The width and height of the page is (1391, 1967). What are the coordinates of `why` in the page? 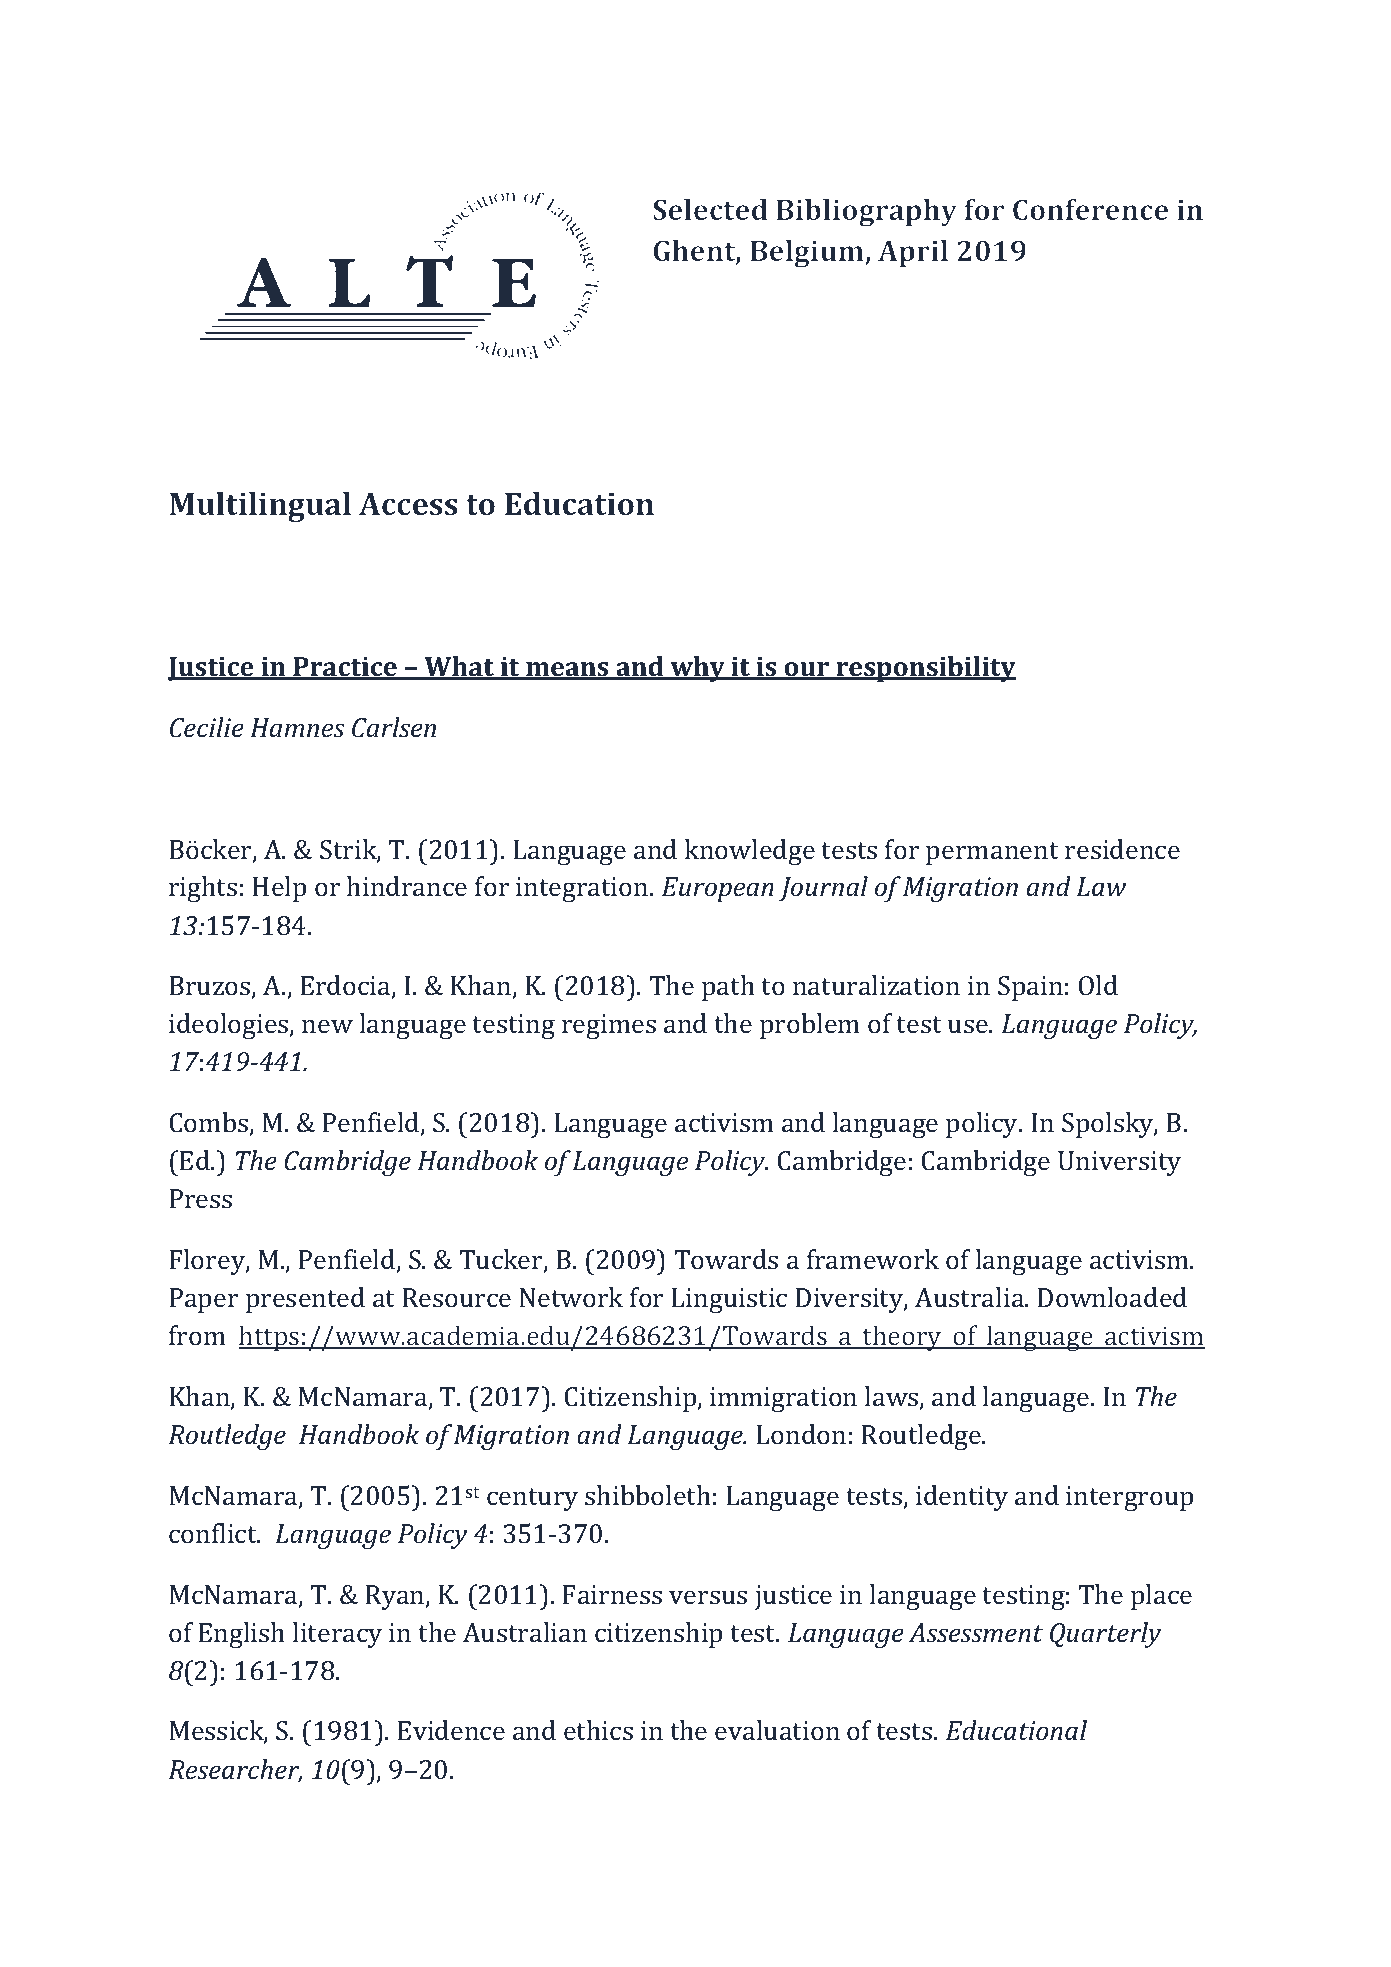 It's located at (698, 669).
